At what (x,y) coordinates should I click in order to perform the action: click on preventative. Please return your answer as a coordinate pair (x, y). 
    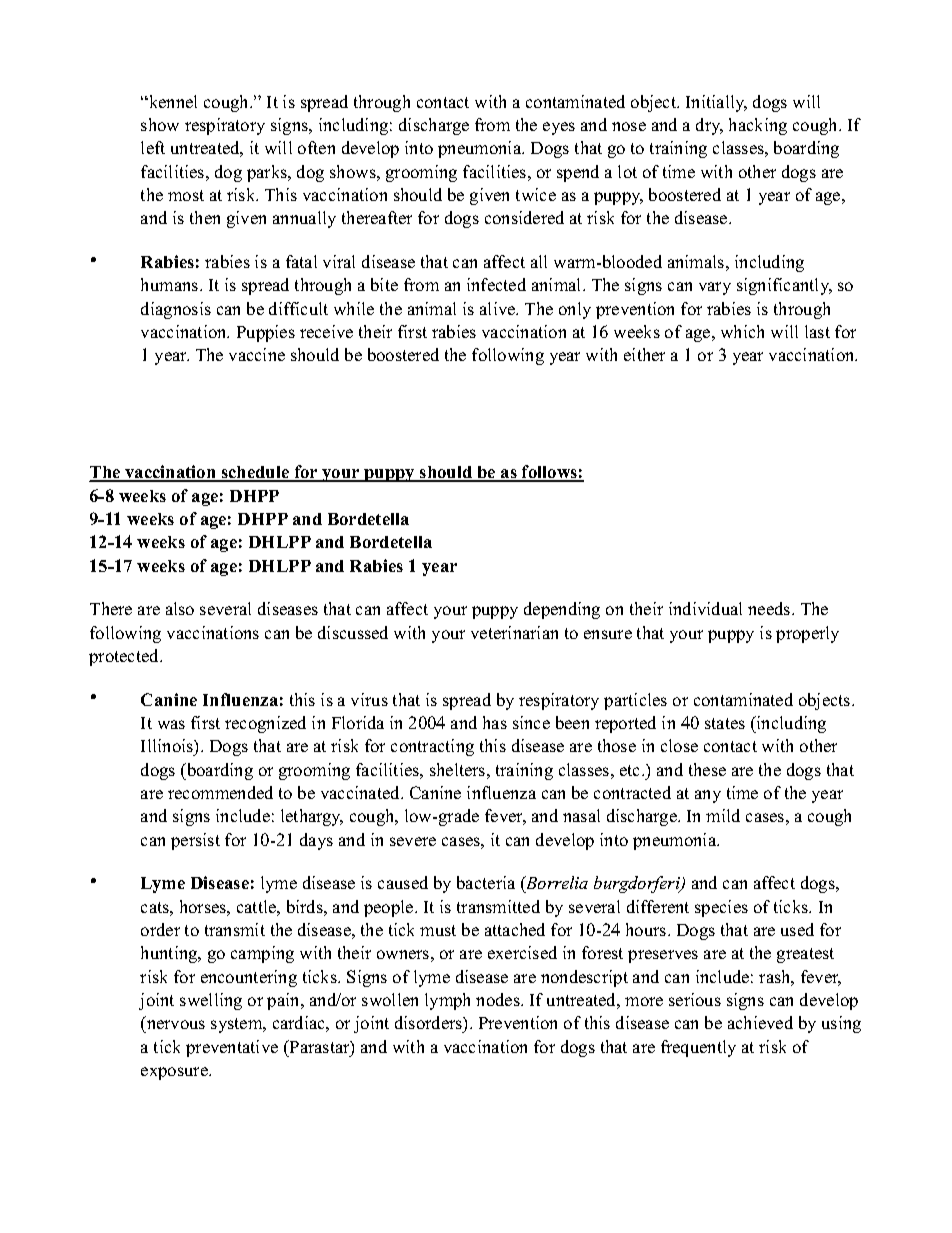
    Looking at the image, I should click on (232, 1048).
